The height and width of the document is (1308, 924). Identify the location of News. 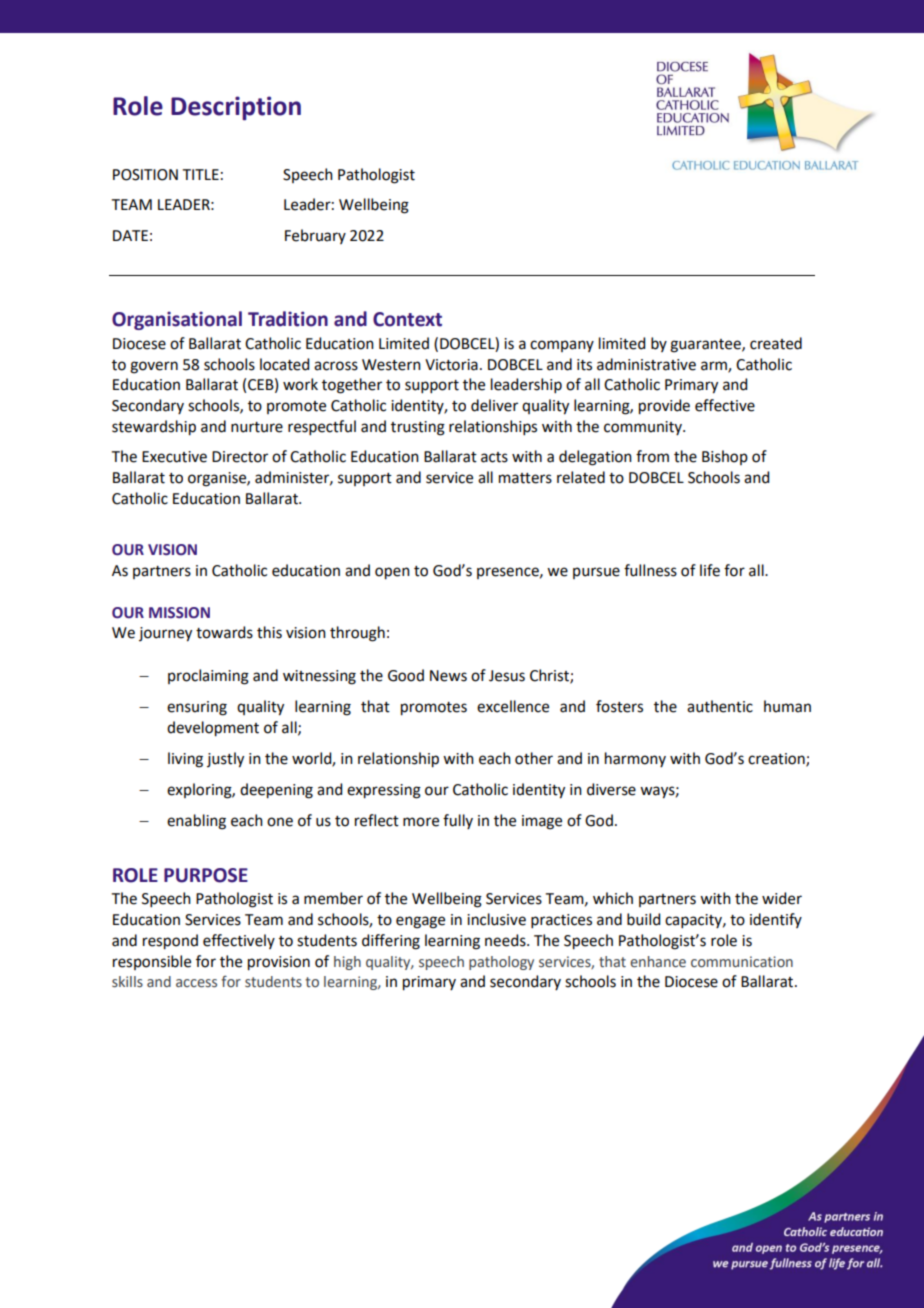
(448, 676).
